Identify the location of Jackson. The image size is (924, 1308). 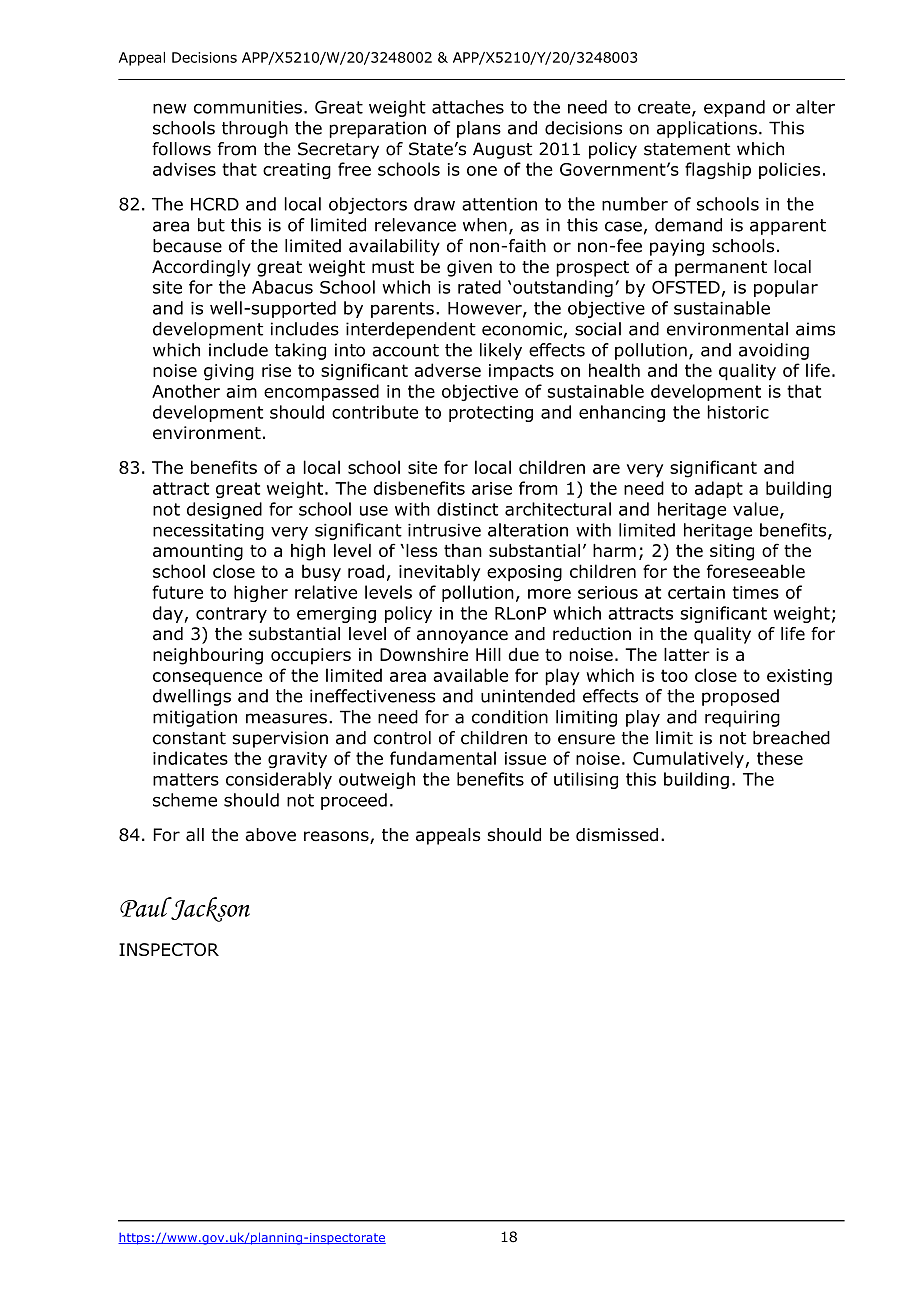
(209, 909).
